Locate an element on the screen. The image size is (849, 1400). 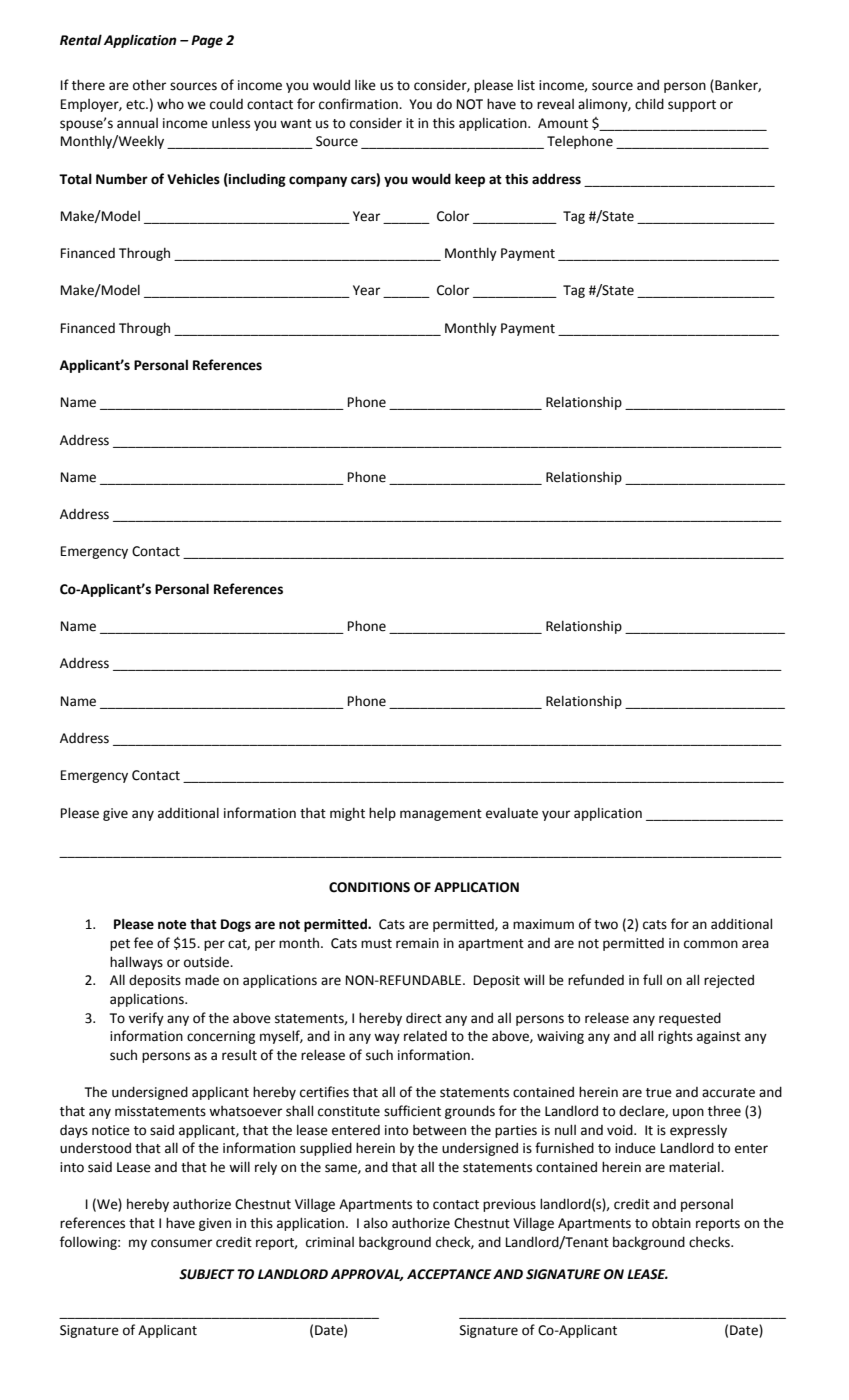
help is located at coordinates (382, 814).
